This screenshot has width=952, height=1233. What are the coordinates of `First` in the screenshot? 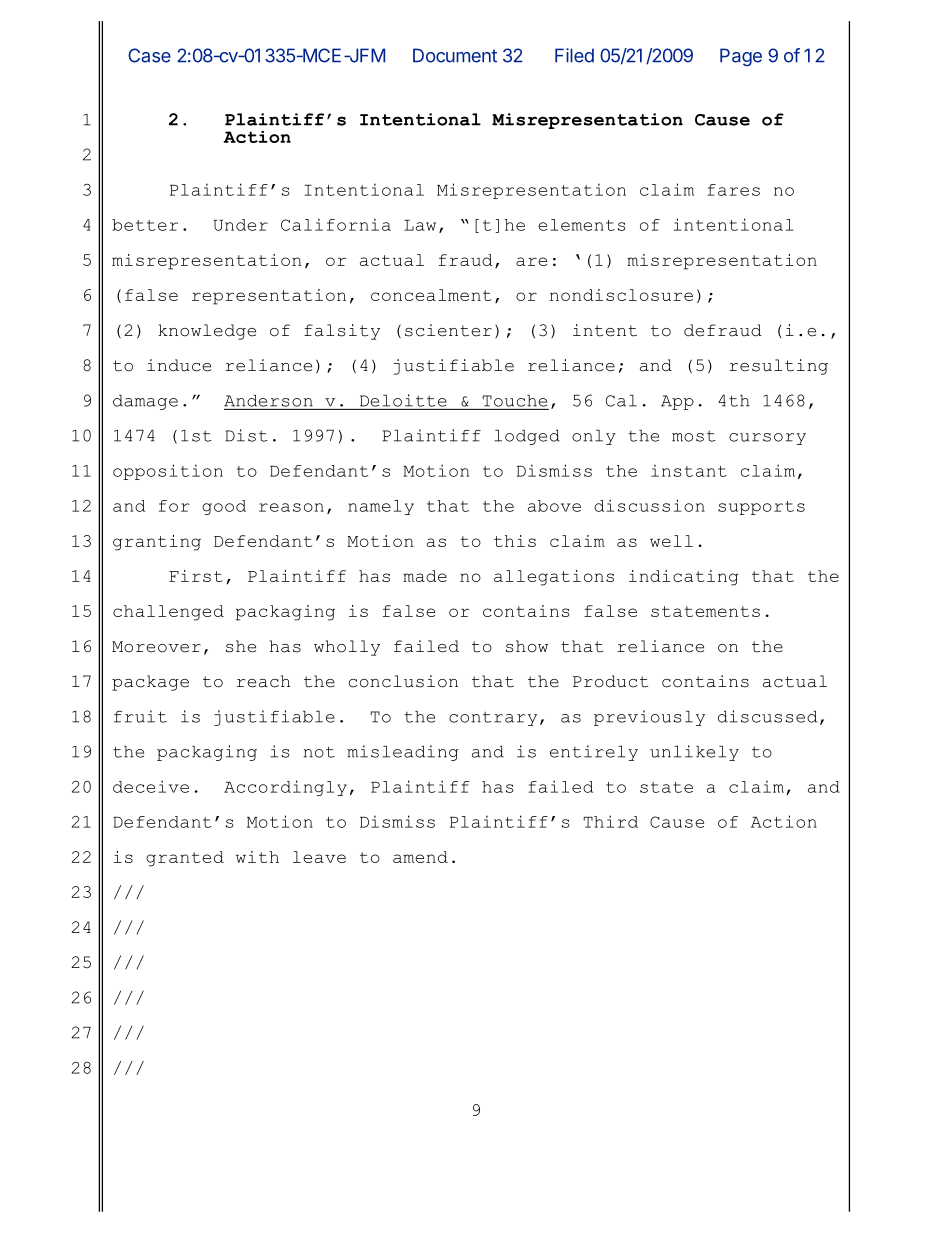 It's located at (196, 576).
